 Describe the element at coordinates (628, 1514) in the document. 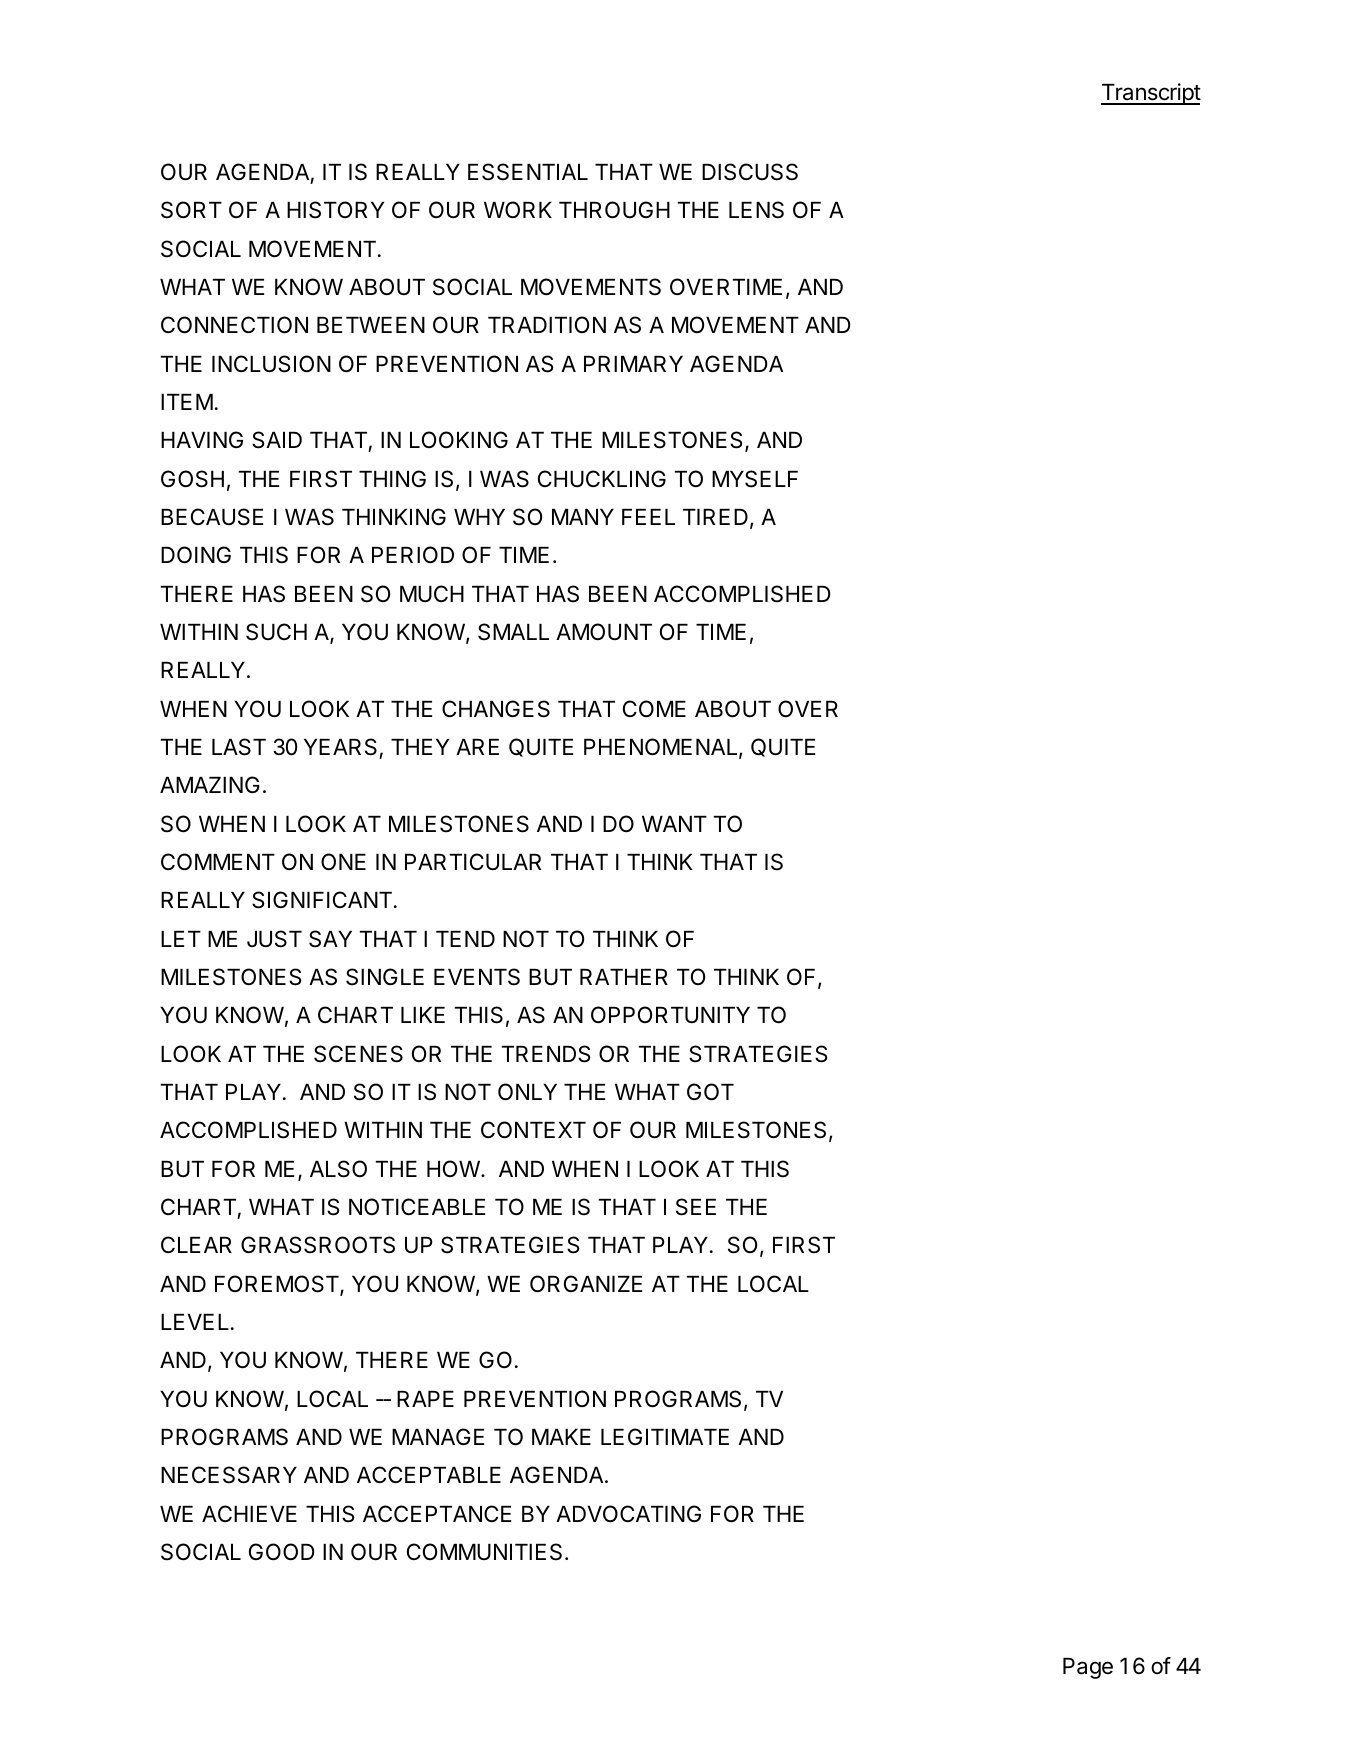

I see `ADVOCATING` at that location.
